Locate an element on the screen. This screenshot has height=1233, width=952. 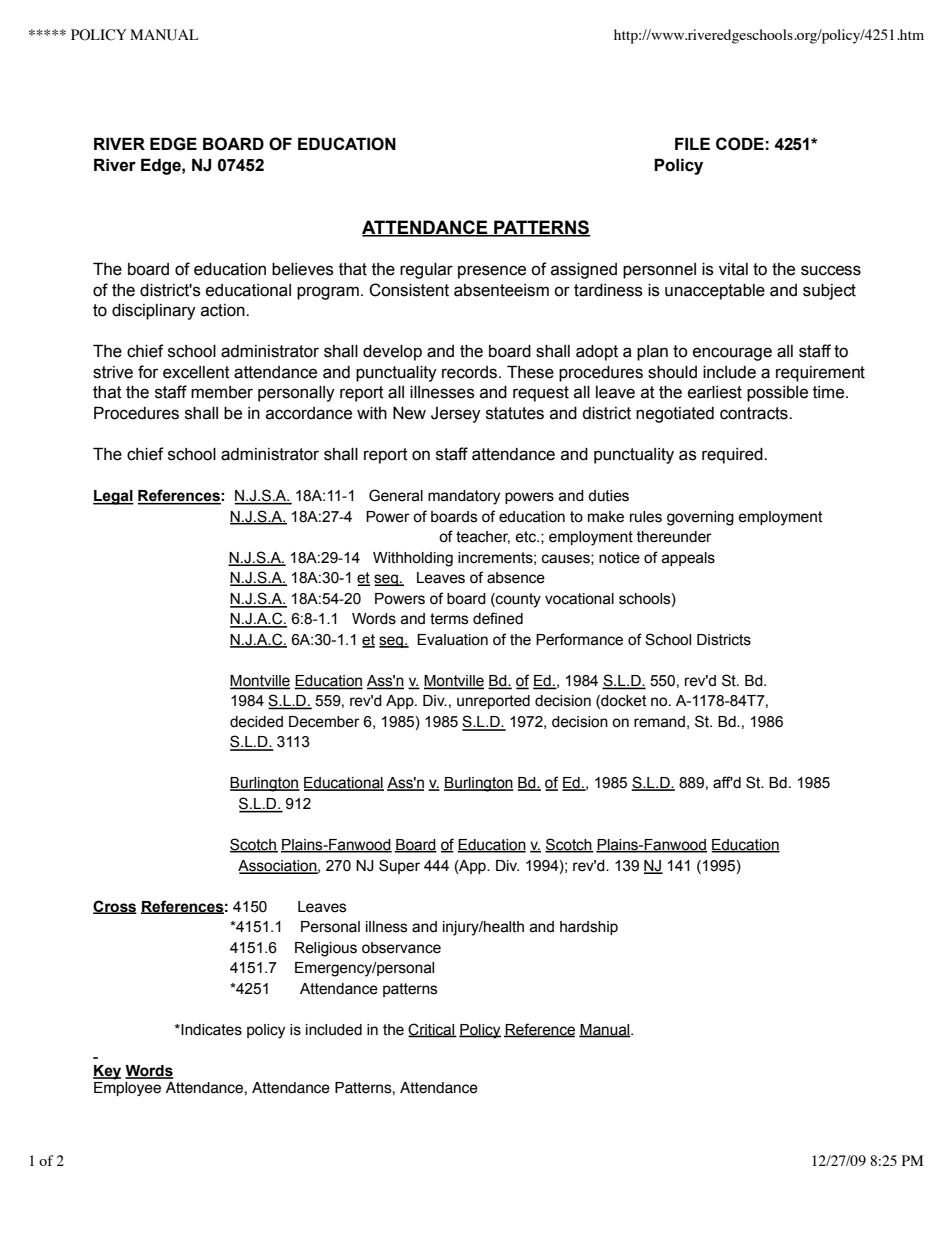
excellent is located at coordinates (196, 372).
